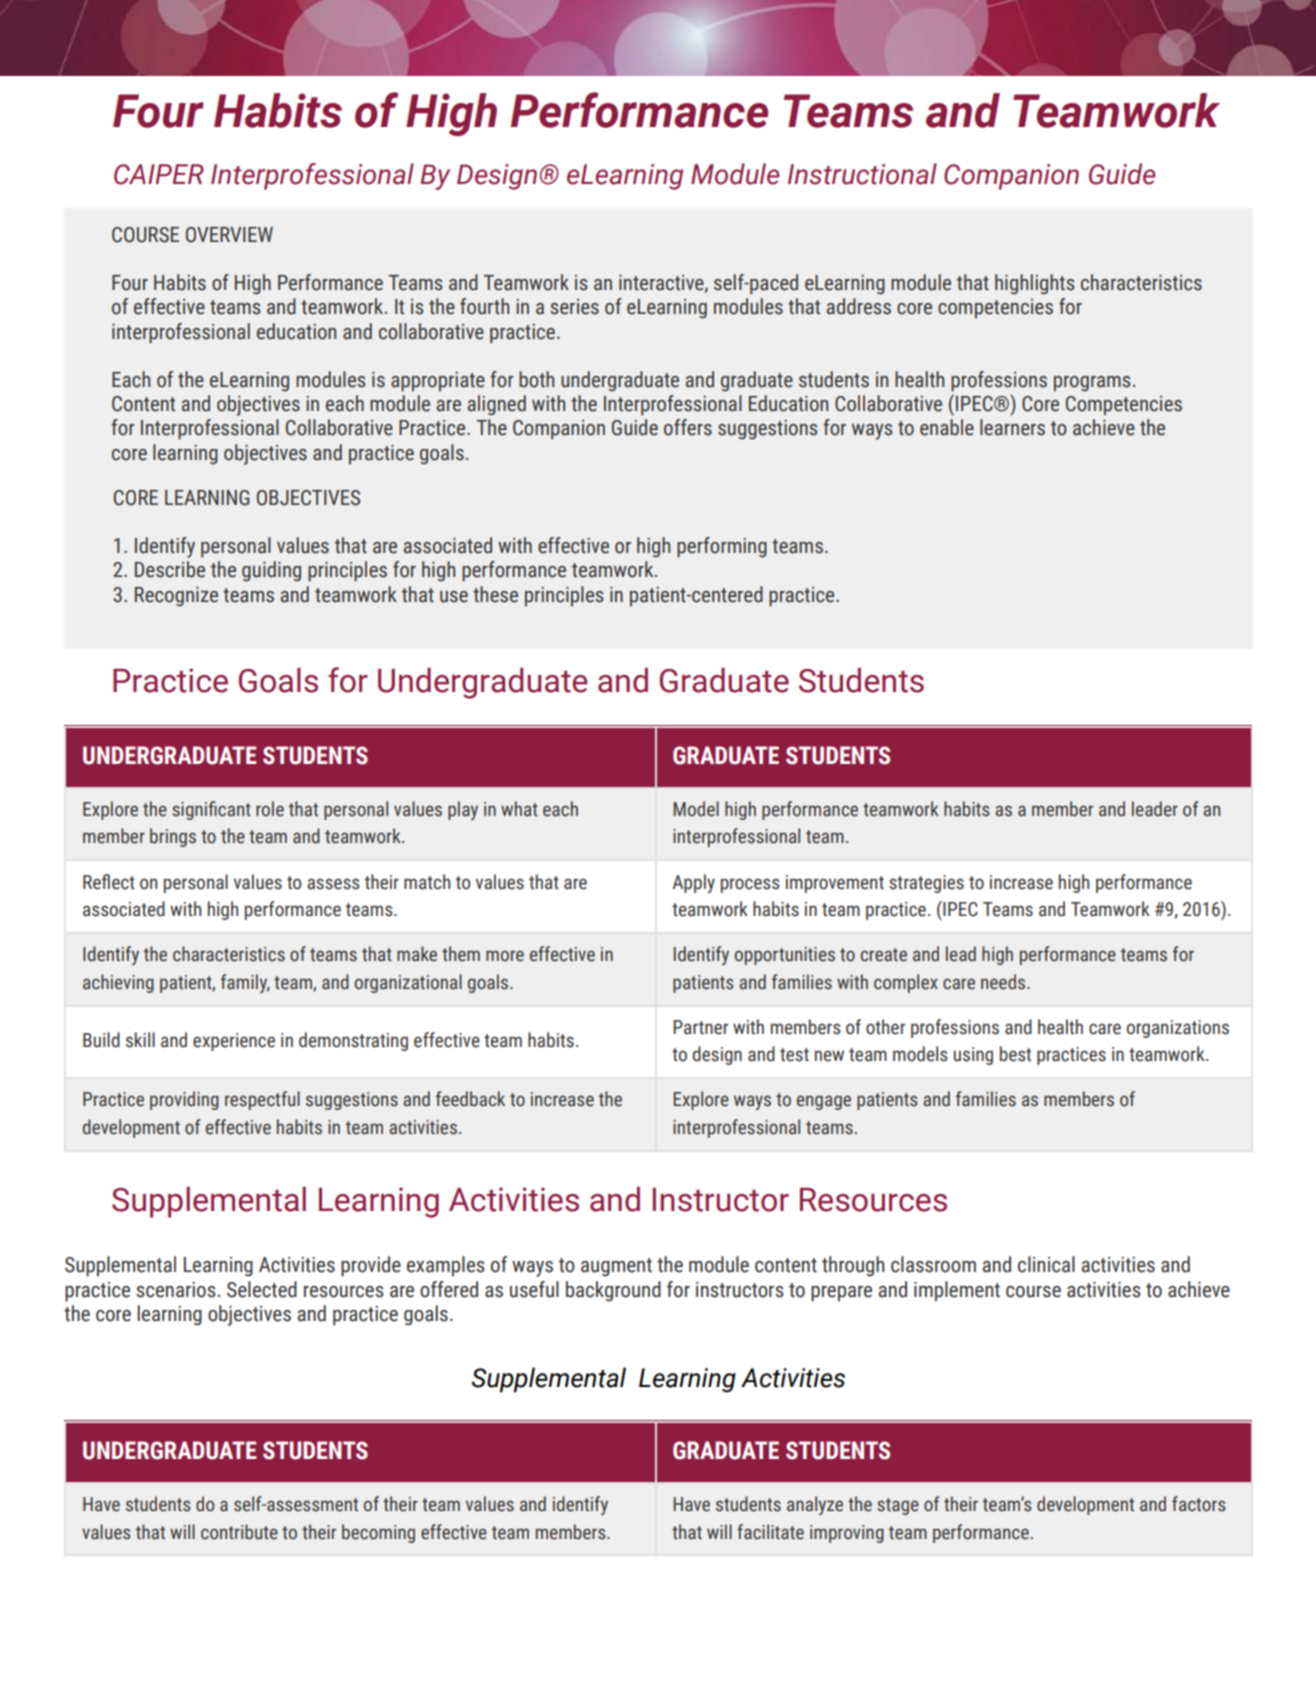 This screenshot has width=1316, height=1703. I want to click on series, so click(574, 307).
